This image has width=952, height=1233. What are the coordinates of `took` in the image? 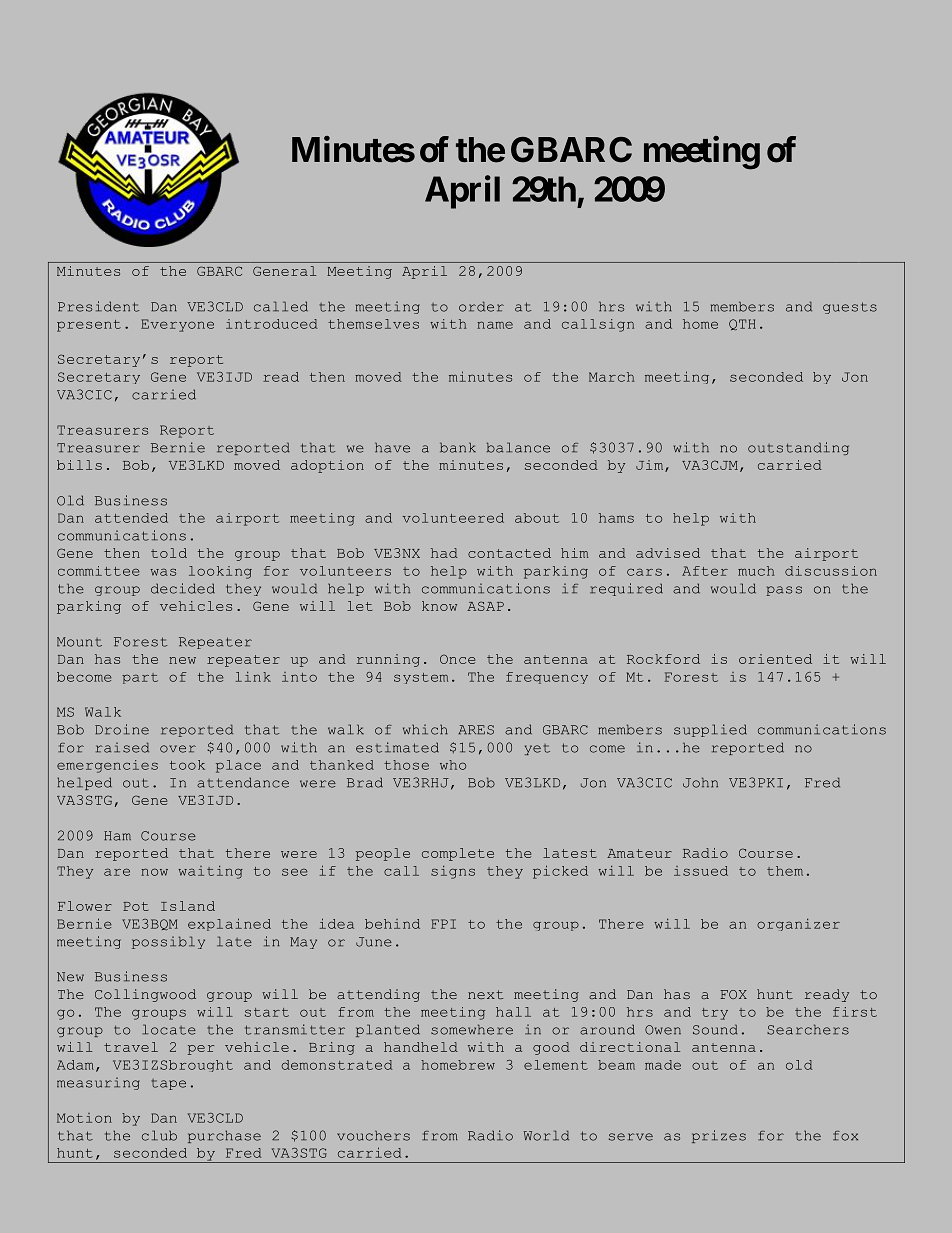 It's located at (187, 765).
